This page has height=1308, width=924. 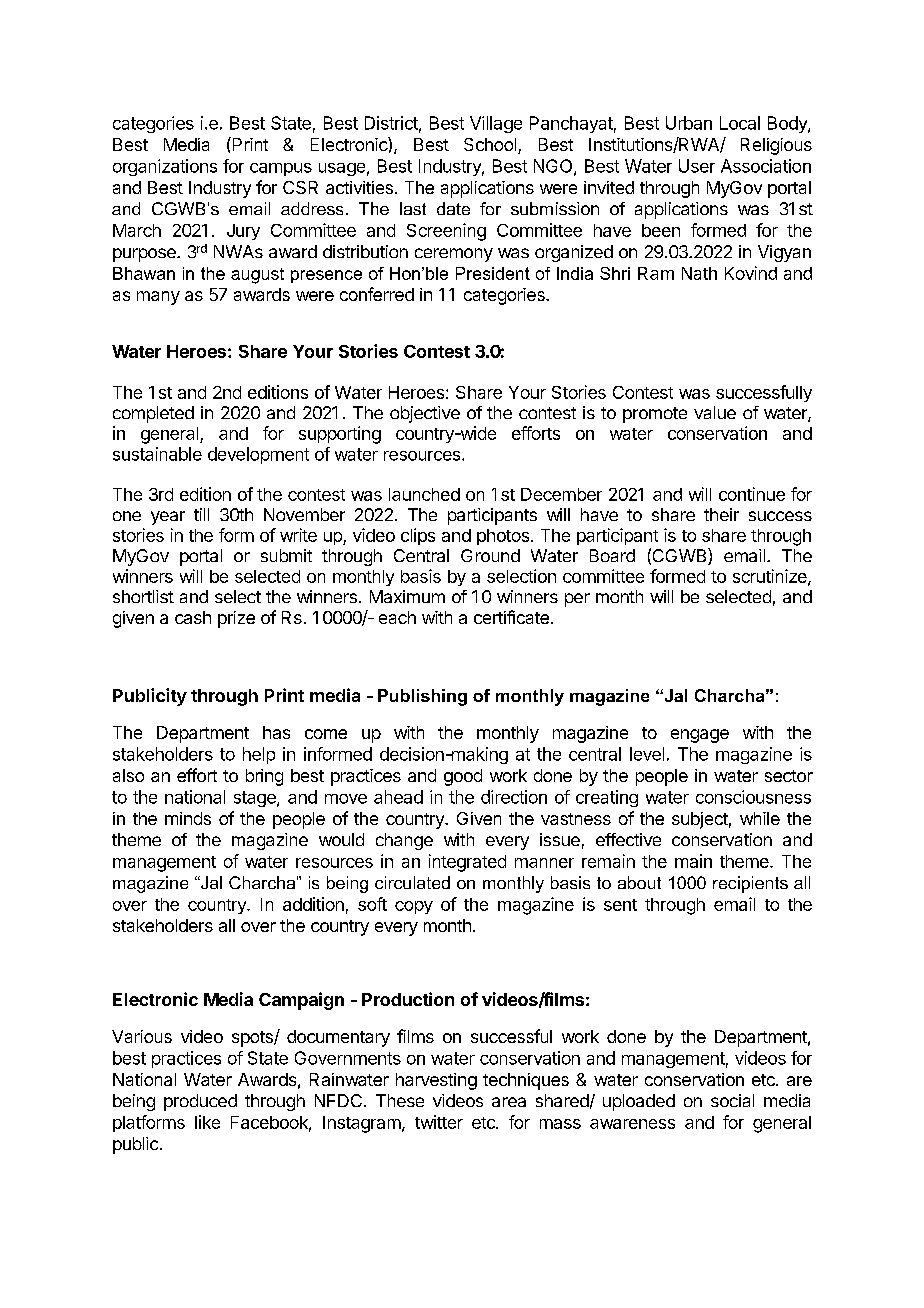 I want to click on produced, so click(x=200, y=1102).
